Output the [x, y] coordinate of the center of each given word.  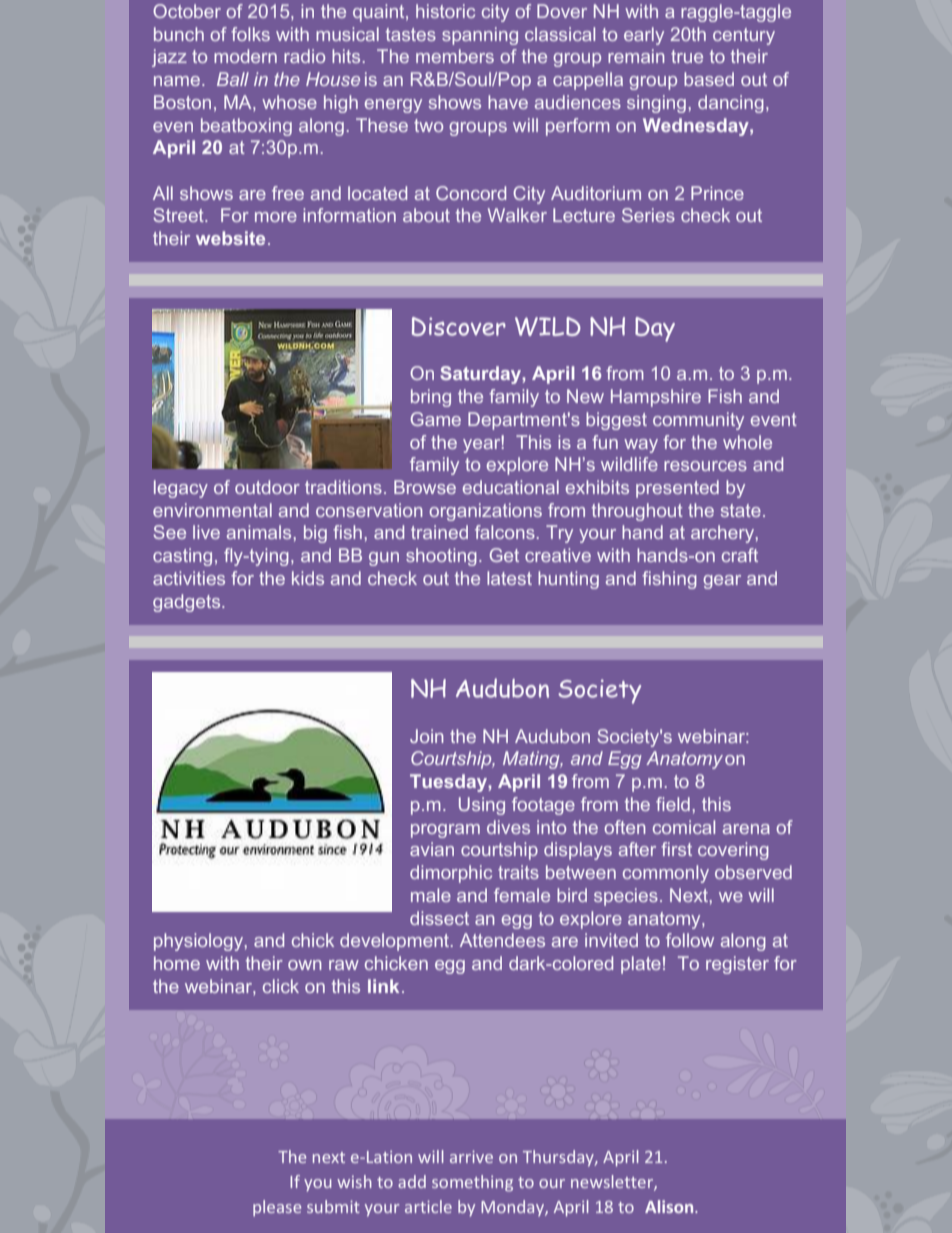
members [455, 56]
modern [245, 56]
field [673, 804]
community [698, 421]
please [277, 1208]
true [687, 56]
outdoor [267, 487]
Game [436, 419]
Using [482, 806]
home [177, 963]
